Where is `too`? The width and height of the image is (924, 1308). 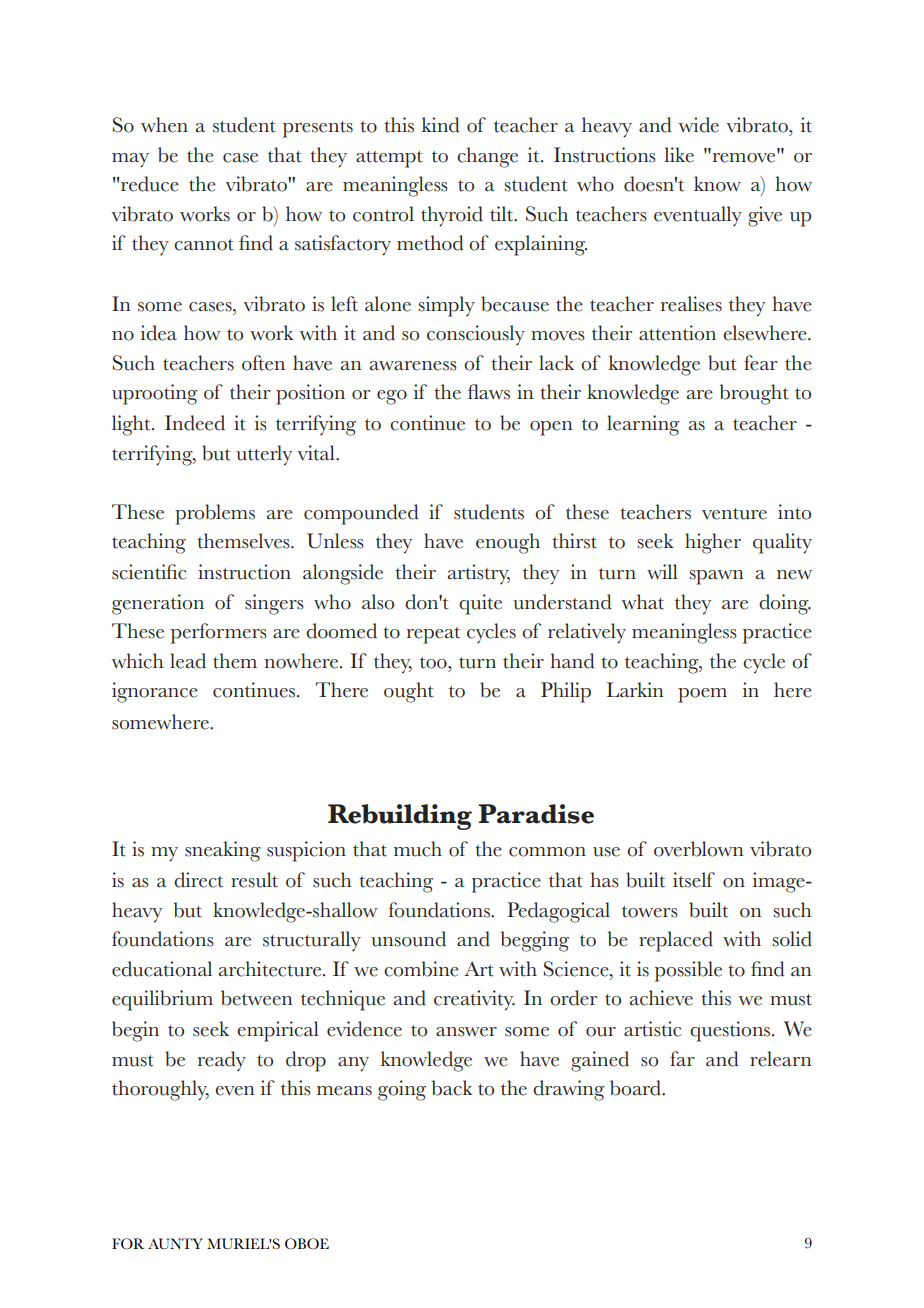 too is located at coordinates (434, 663).
